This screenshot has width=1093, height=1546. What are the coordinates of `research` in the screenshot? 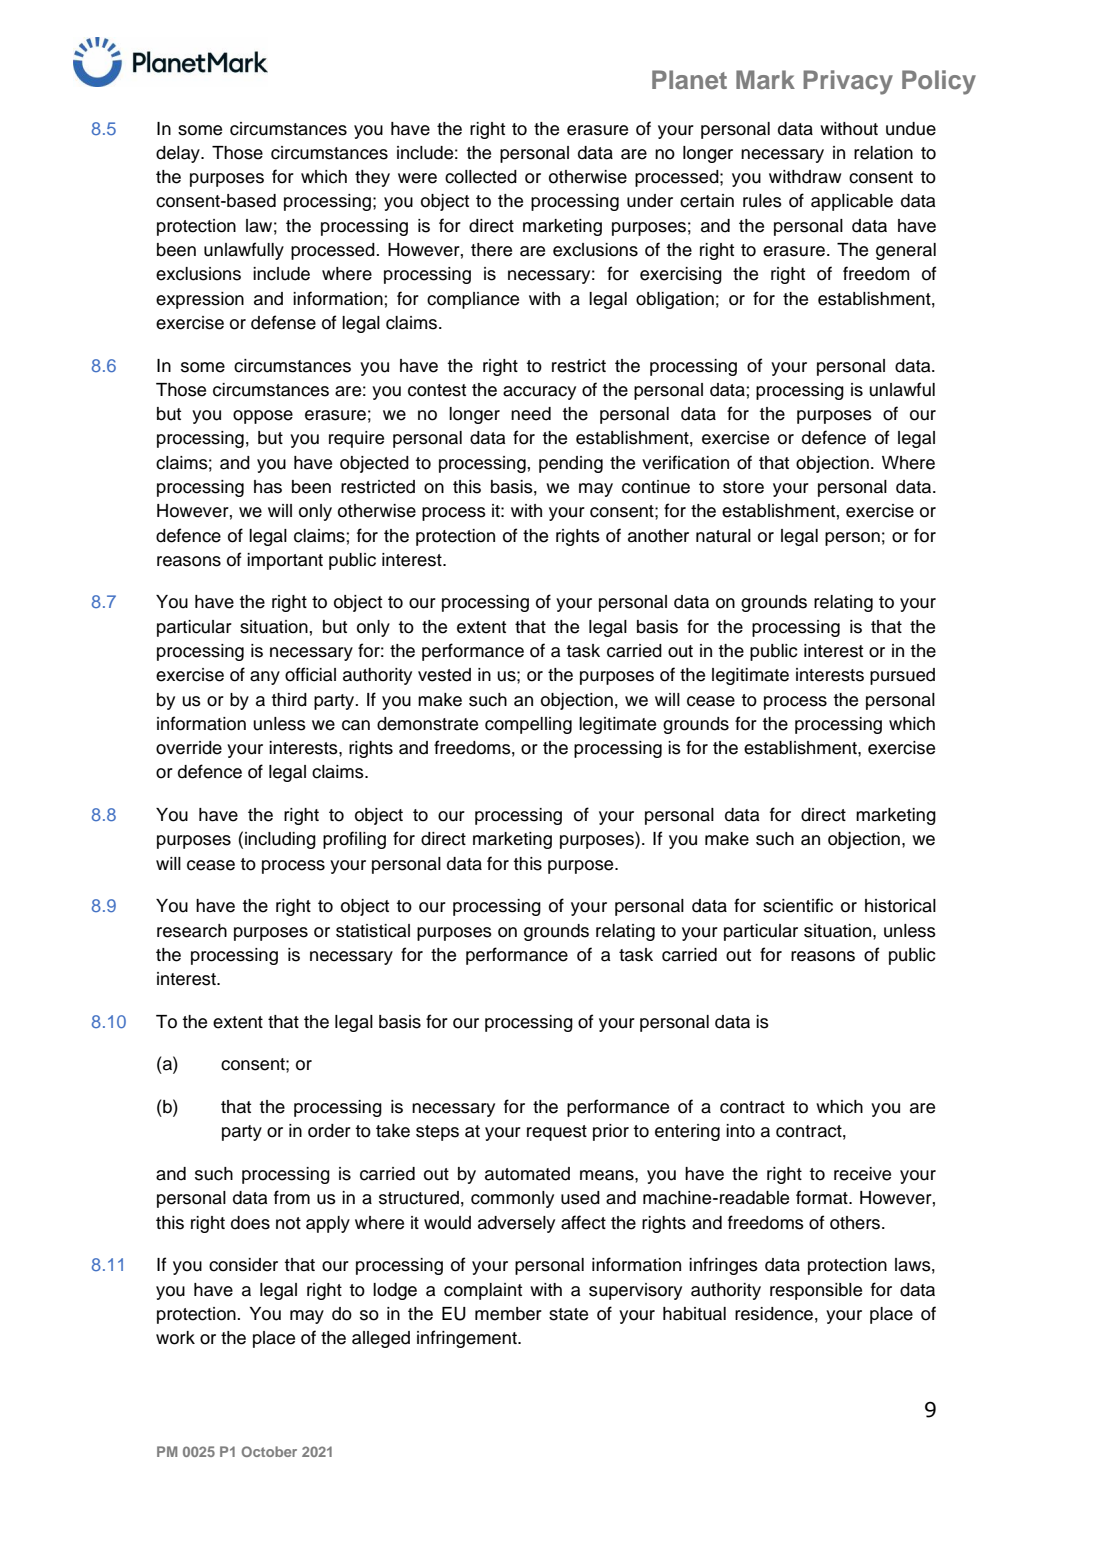 It's located at (192, 931).
